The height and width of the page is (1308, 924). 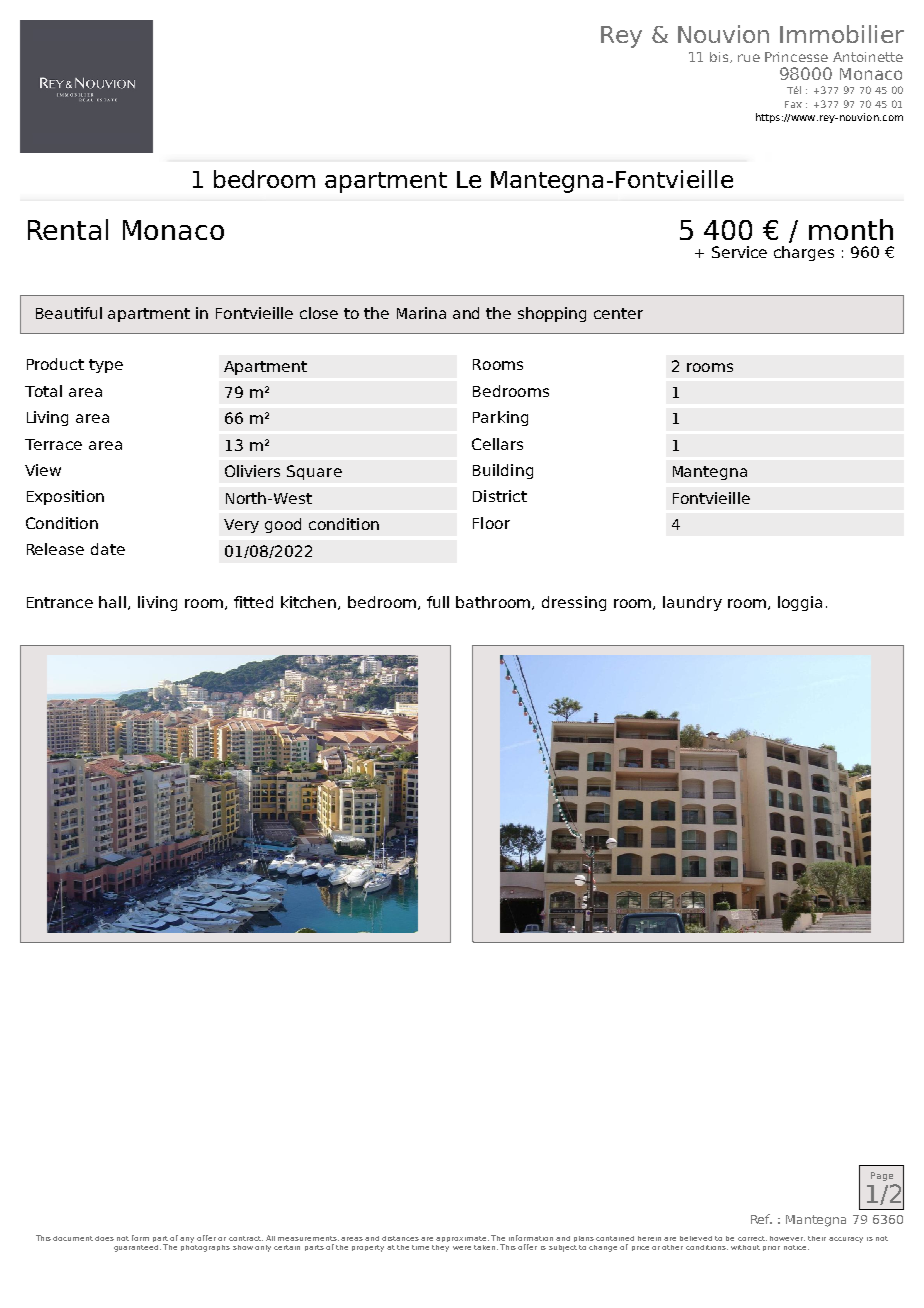 What do you see at coordinates (761, 1219) in the page?
I see `Ref` at bounding box center [761, 1219].
